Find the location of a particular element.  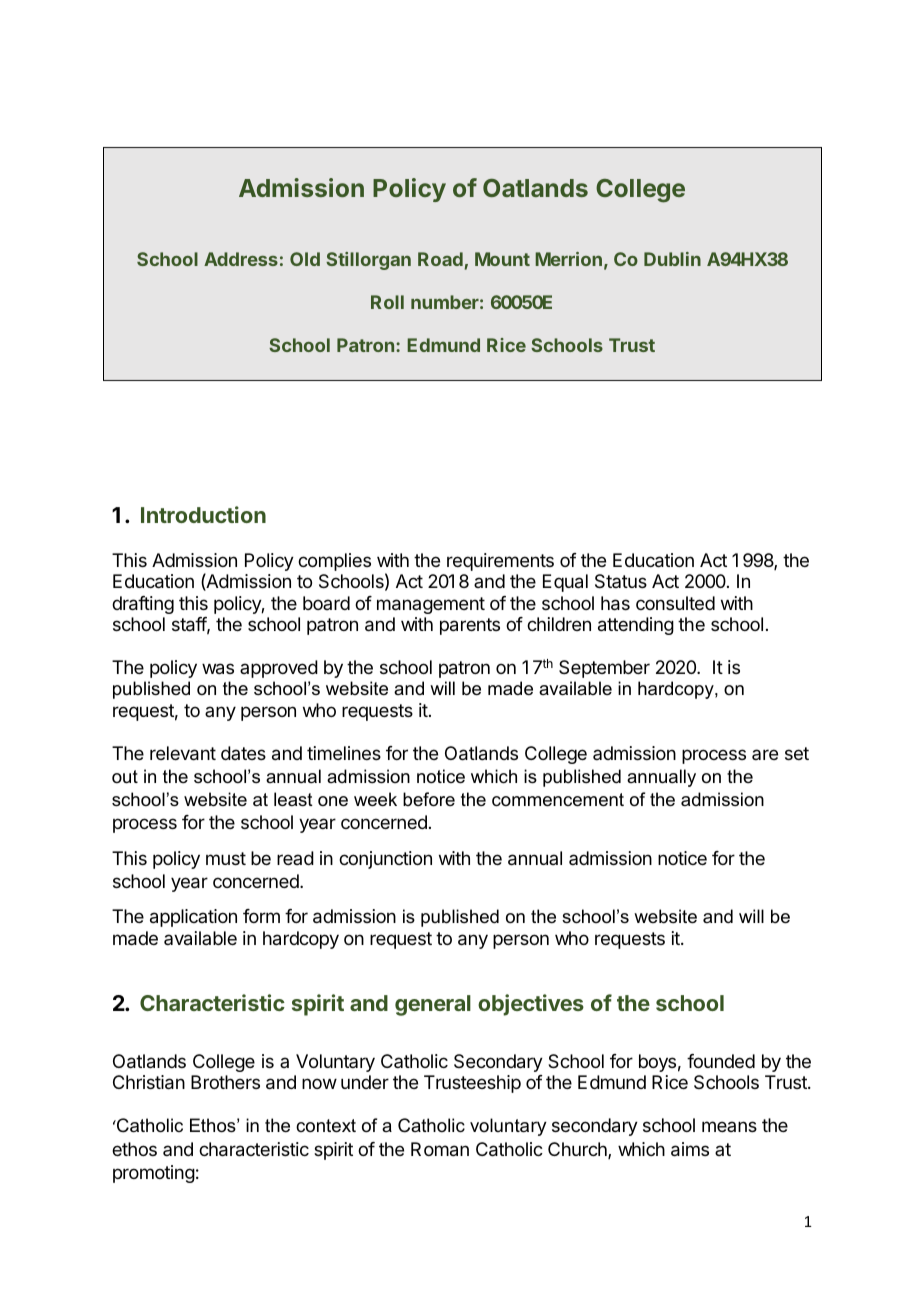

conjunction is located at coordinates (385, 860).
